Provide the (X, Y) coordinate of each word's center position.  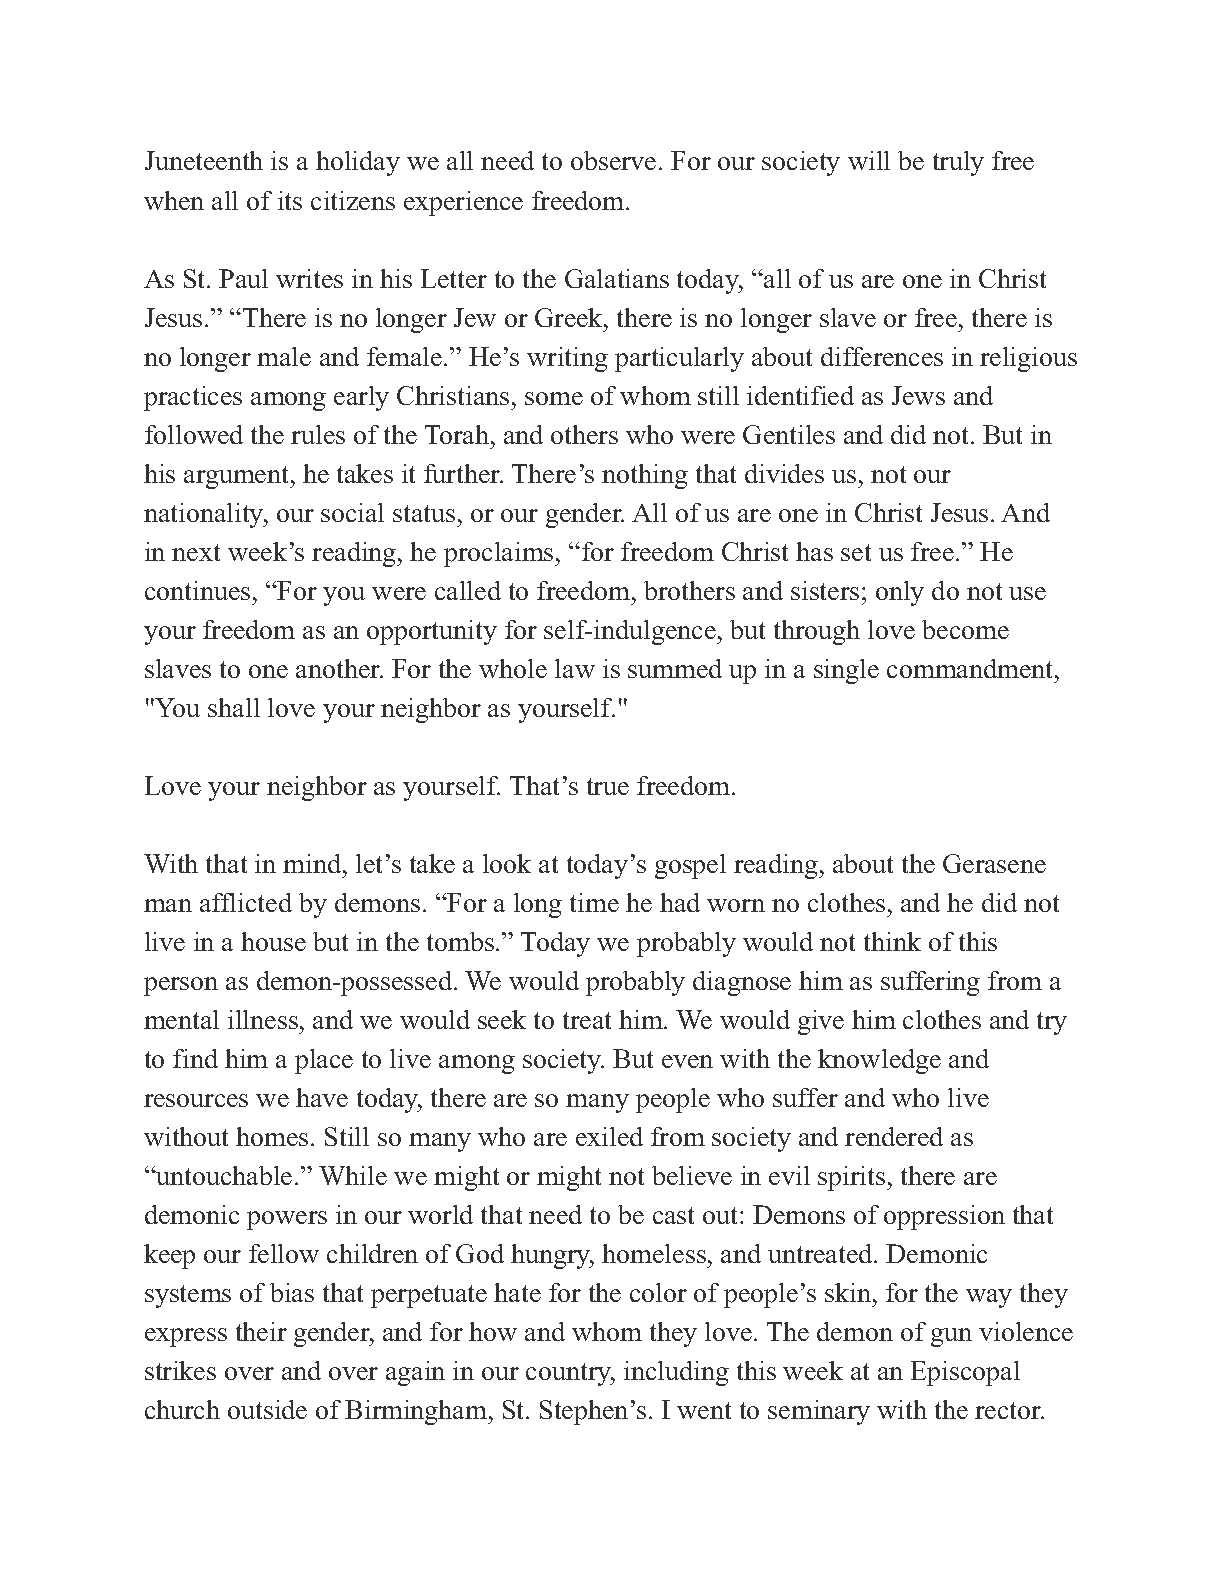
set (856, 552)
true (608, 786)
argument (238, 477)
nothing (645, 476)
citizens (353, 200)
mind (313, 863)
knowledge (879, 1061)
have (322, 1097)
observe (613, 160)
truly (958, 163)
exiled (609, 1136)
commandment (971, 668)
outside (267, 1409)
